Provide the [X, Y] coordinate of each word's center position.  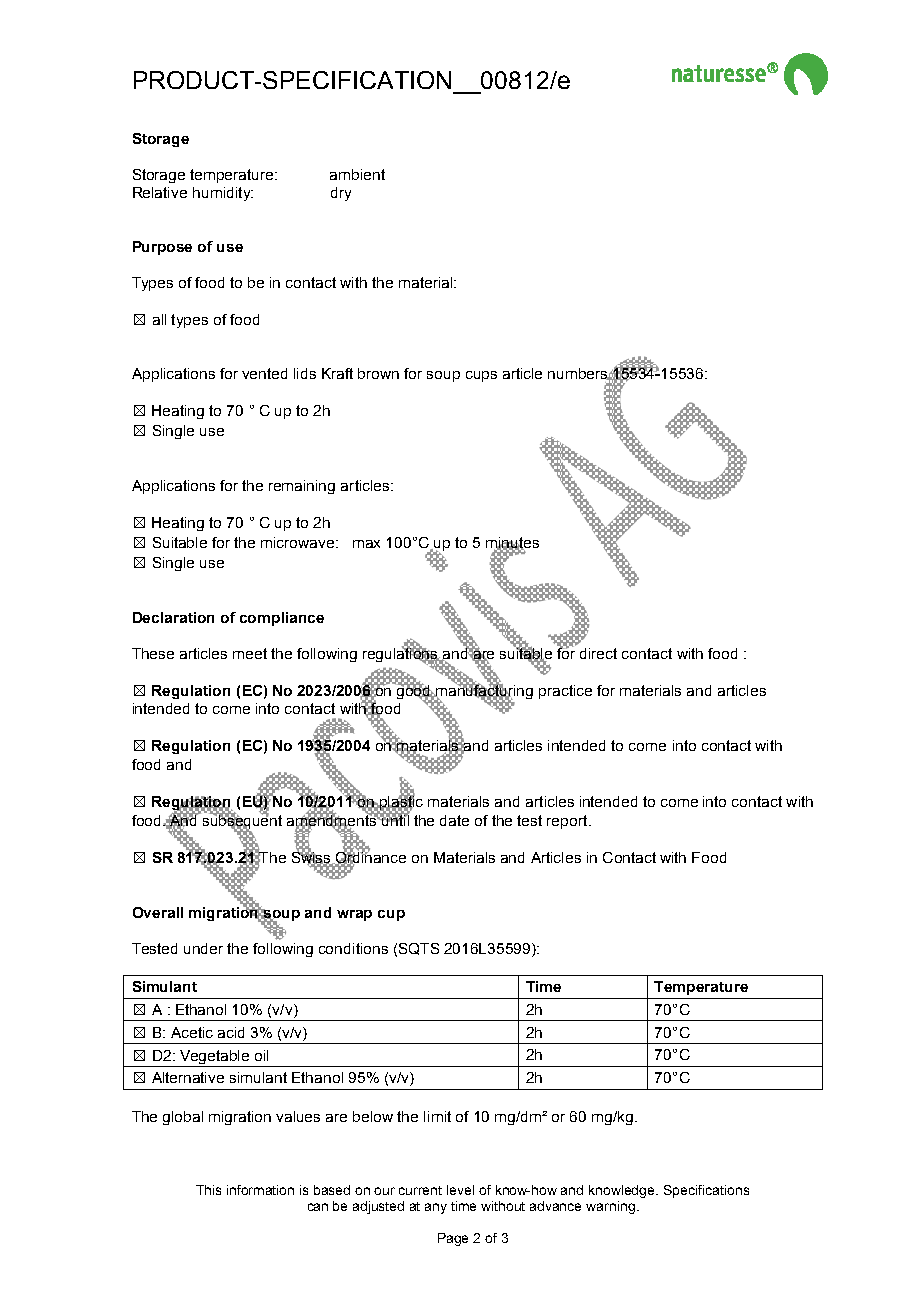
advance [555, 1206]
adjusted [378, 1207]
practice [565, 692]
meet [250, 653]
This [208, 1190]
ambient [357, 174]
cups [481, 376]
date [454, 820]
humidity [223, 194]
